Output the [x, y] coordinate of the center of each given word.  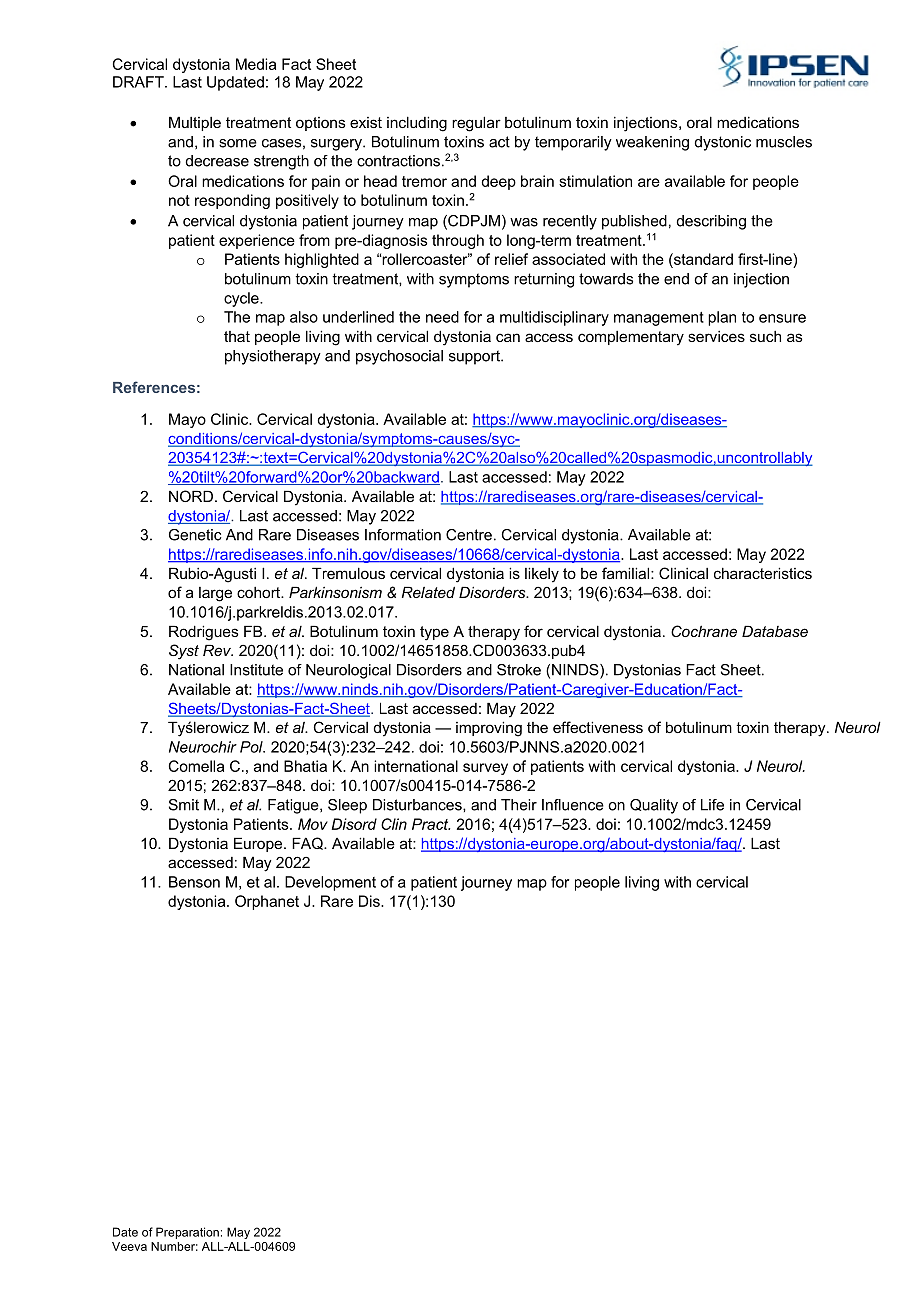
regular [476, 124]
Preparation [187, 1233]
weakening [652, 143]
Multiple [195, 123]
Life [712, 805]
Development [330, 883]
